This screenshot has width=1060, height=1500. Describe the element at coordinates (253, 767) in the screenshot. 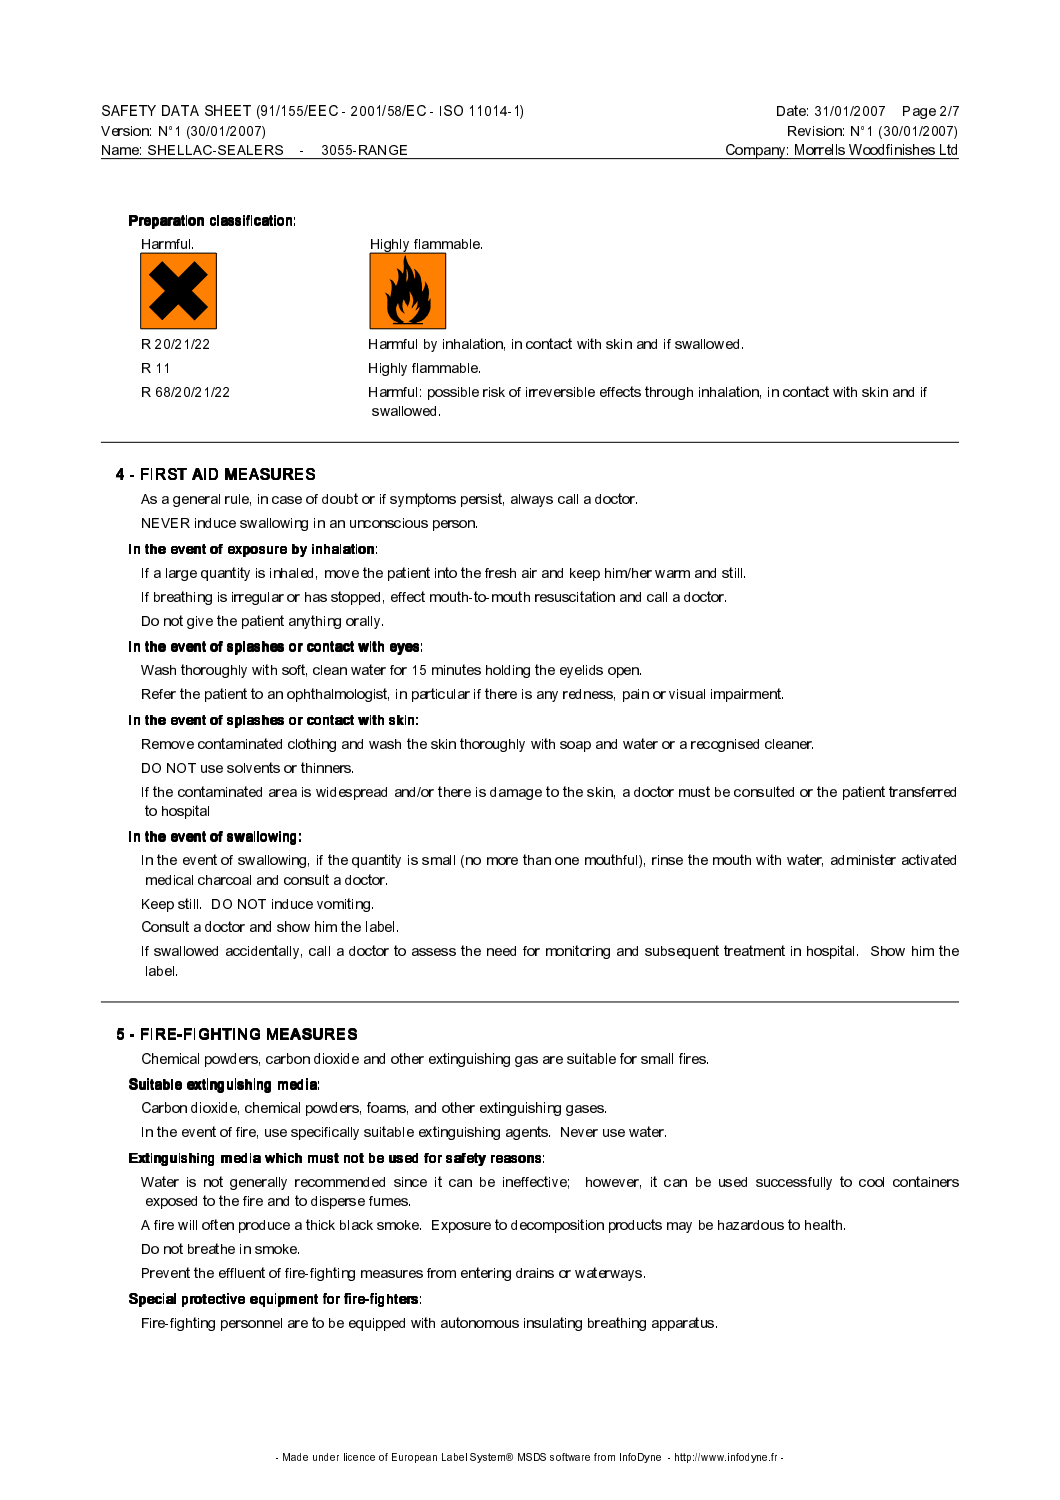

I see `solvents` at that location.
